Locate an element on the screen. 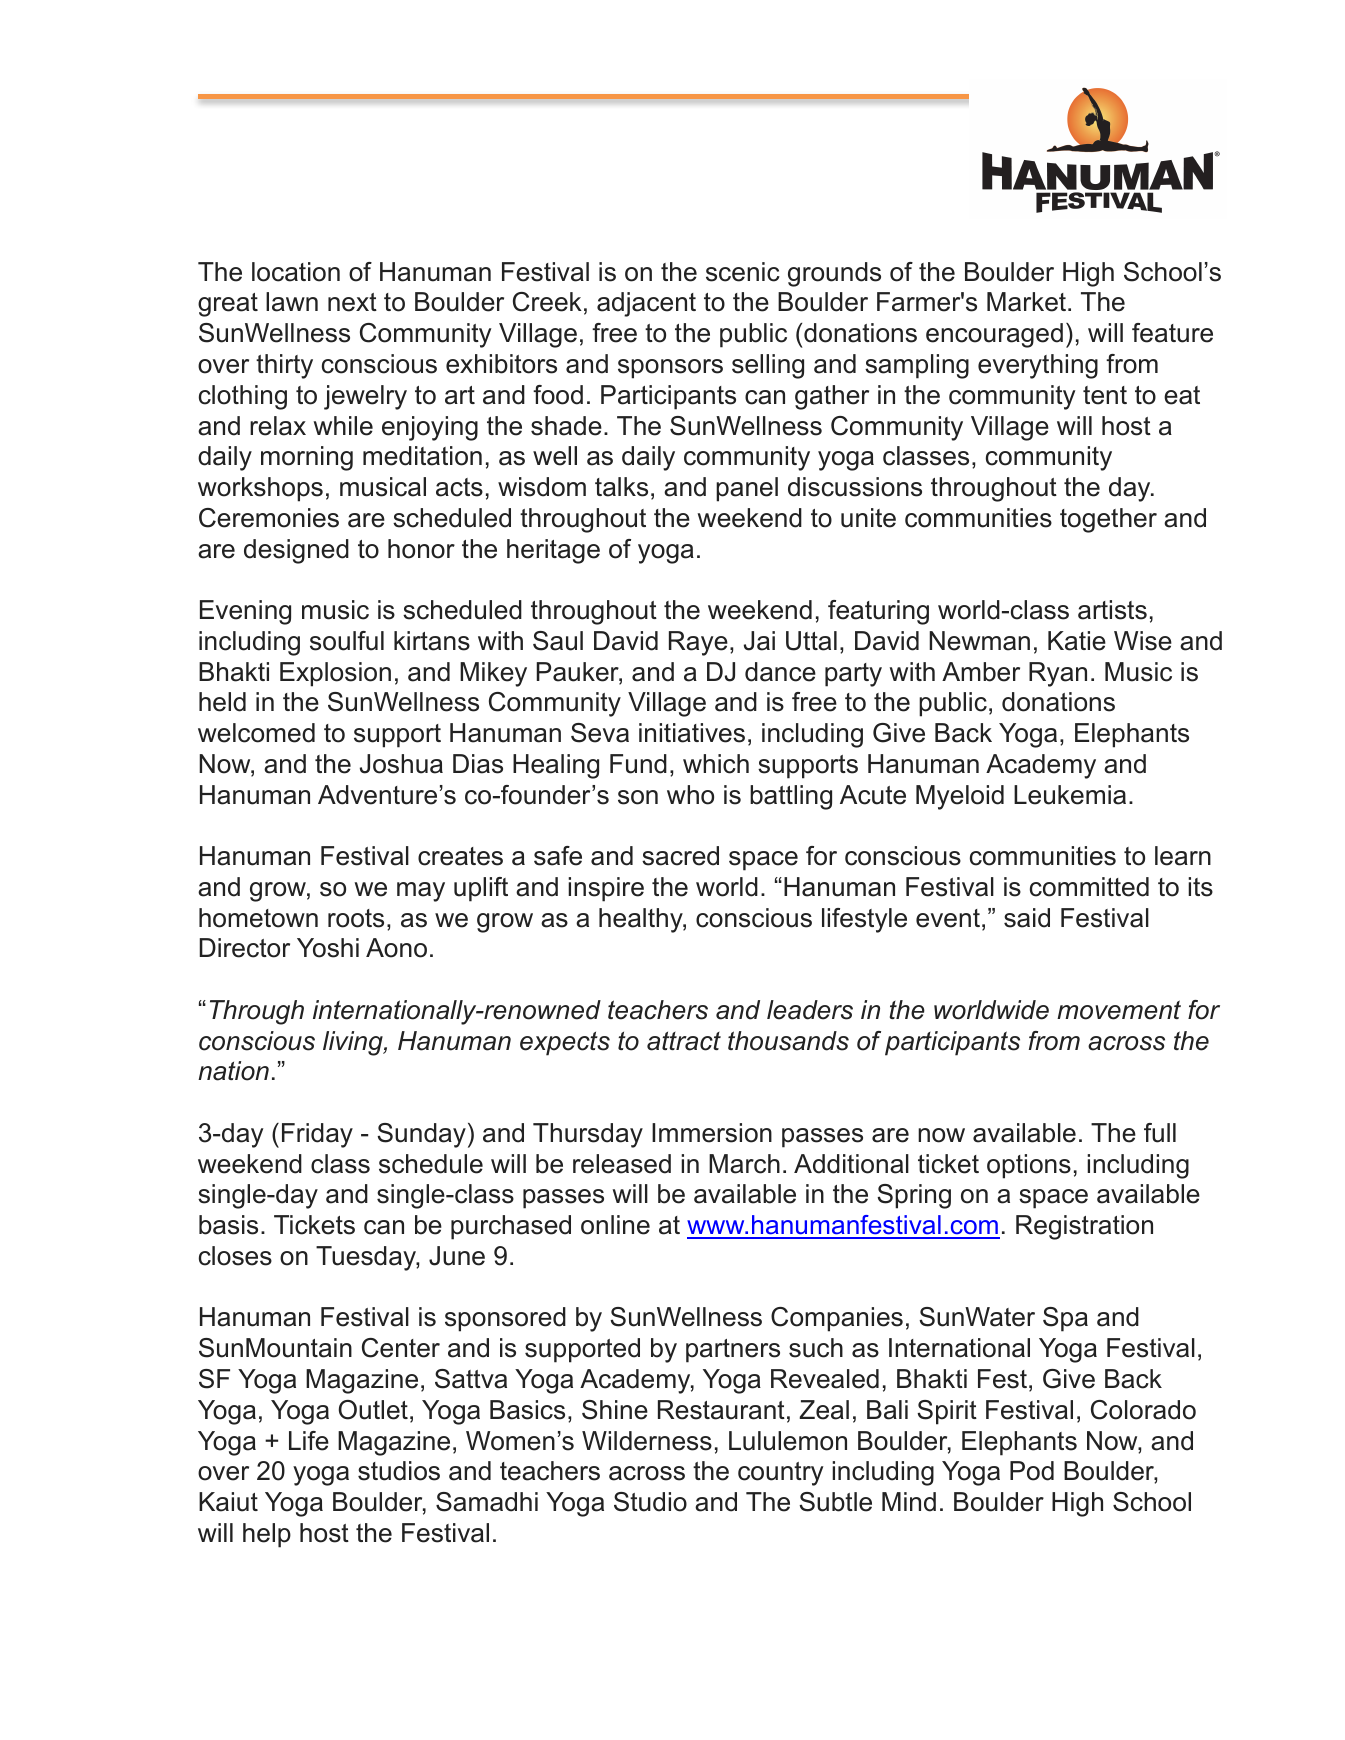 The width and height of the screenshot is (1345, 1740). country is located at coordinates (781, 1474).
